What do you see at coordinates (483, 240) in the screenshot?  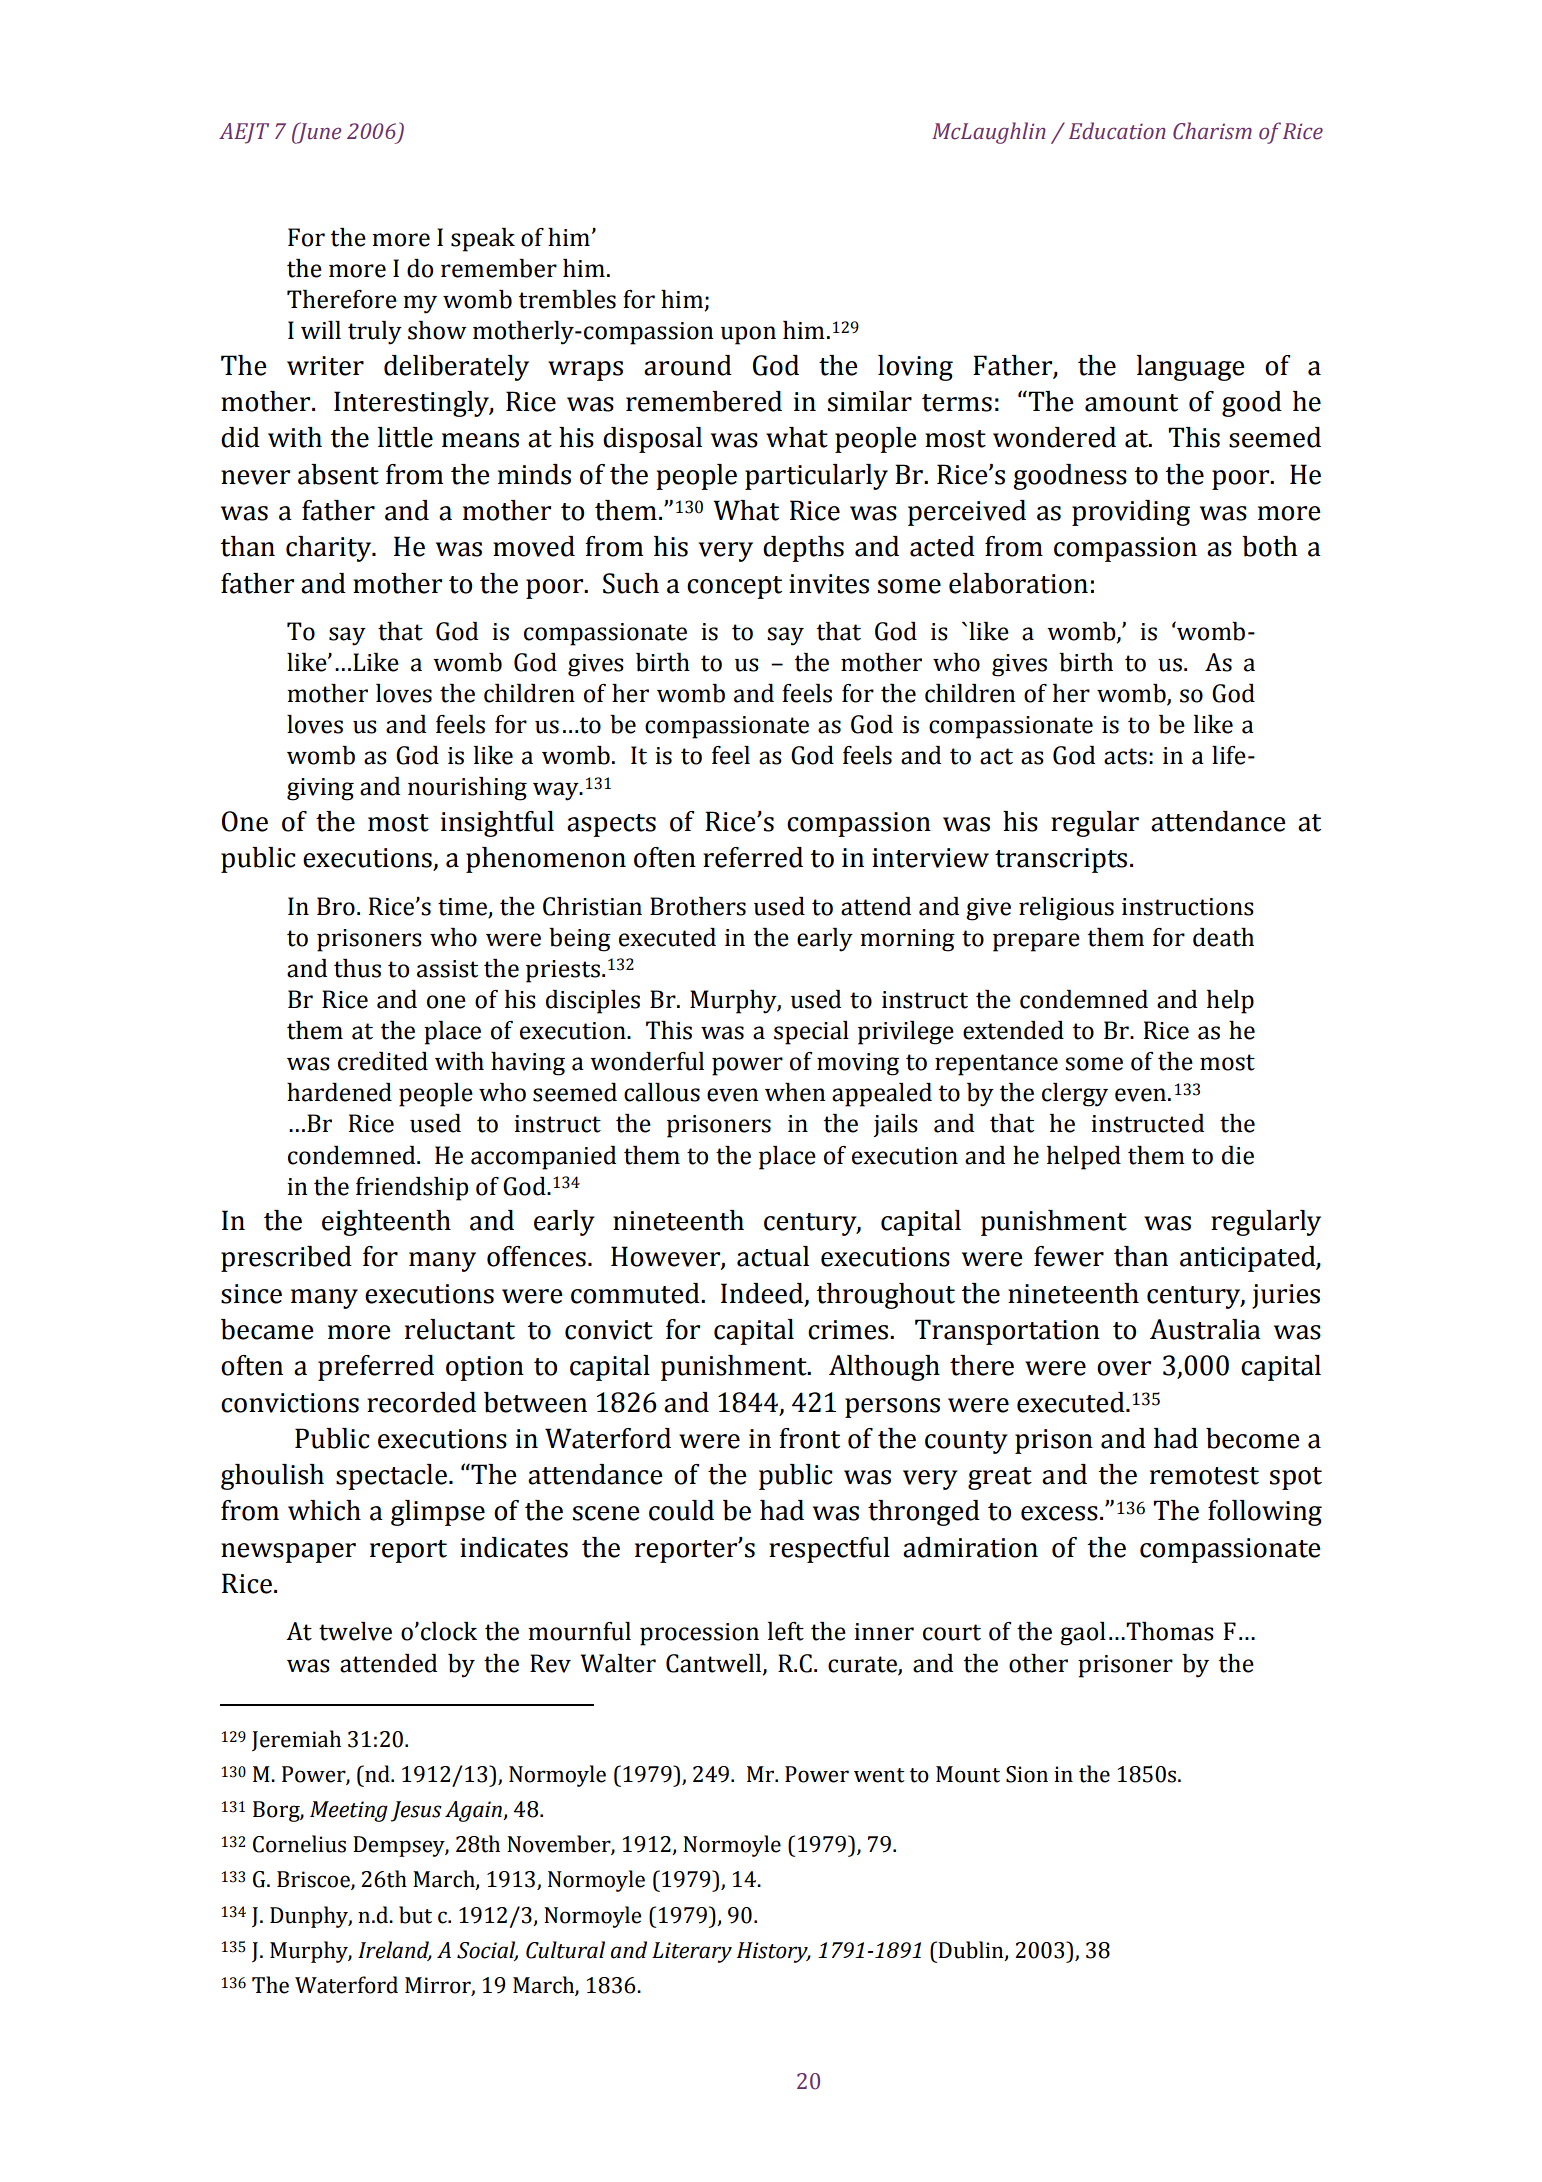 I see `speak` at bounding box center [483, 240].
